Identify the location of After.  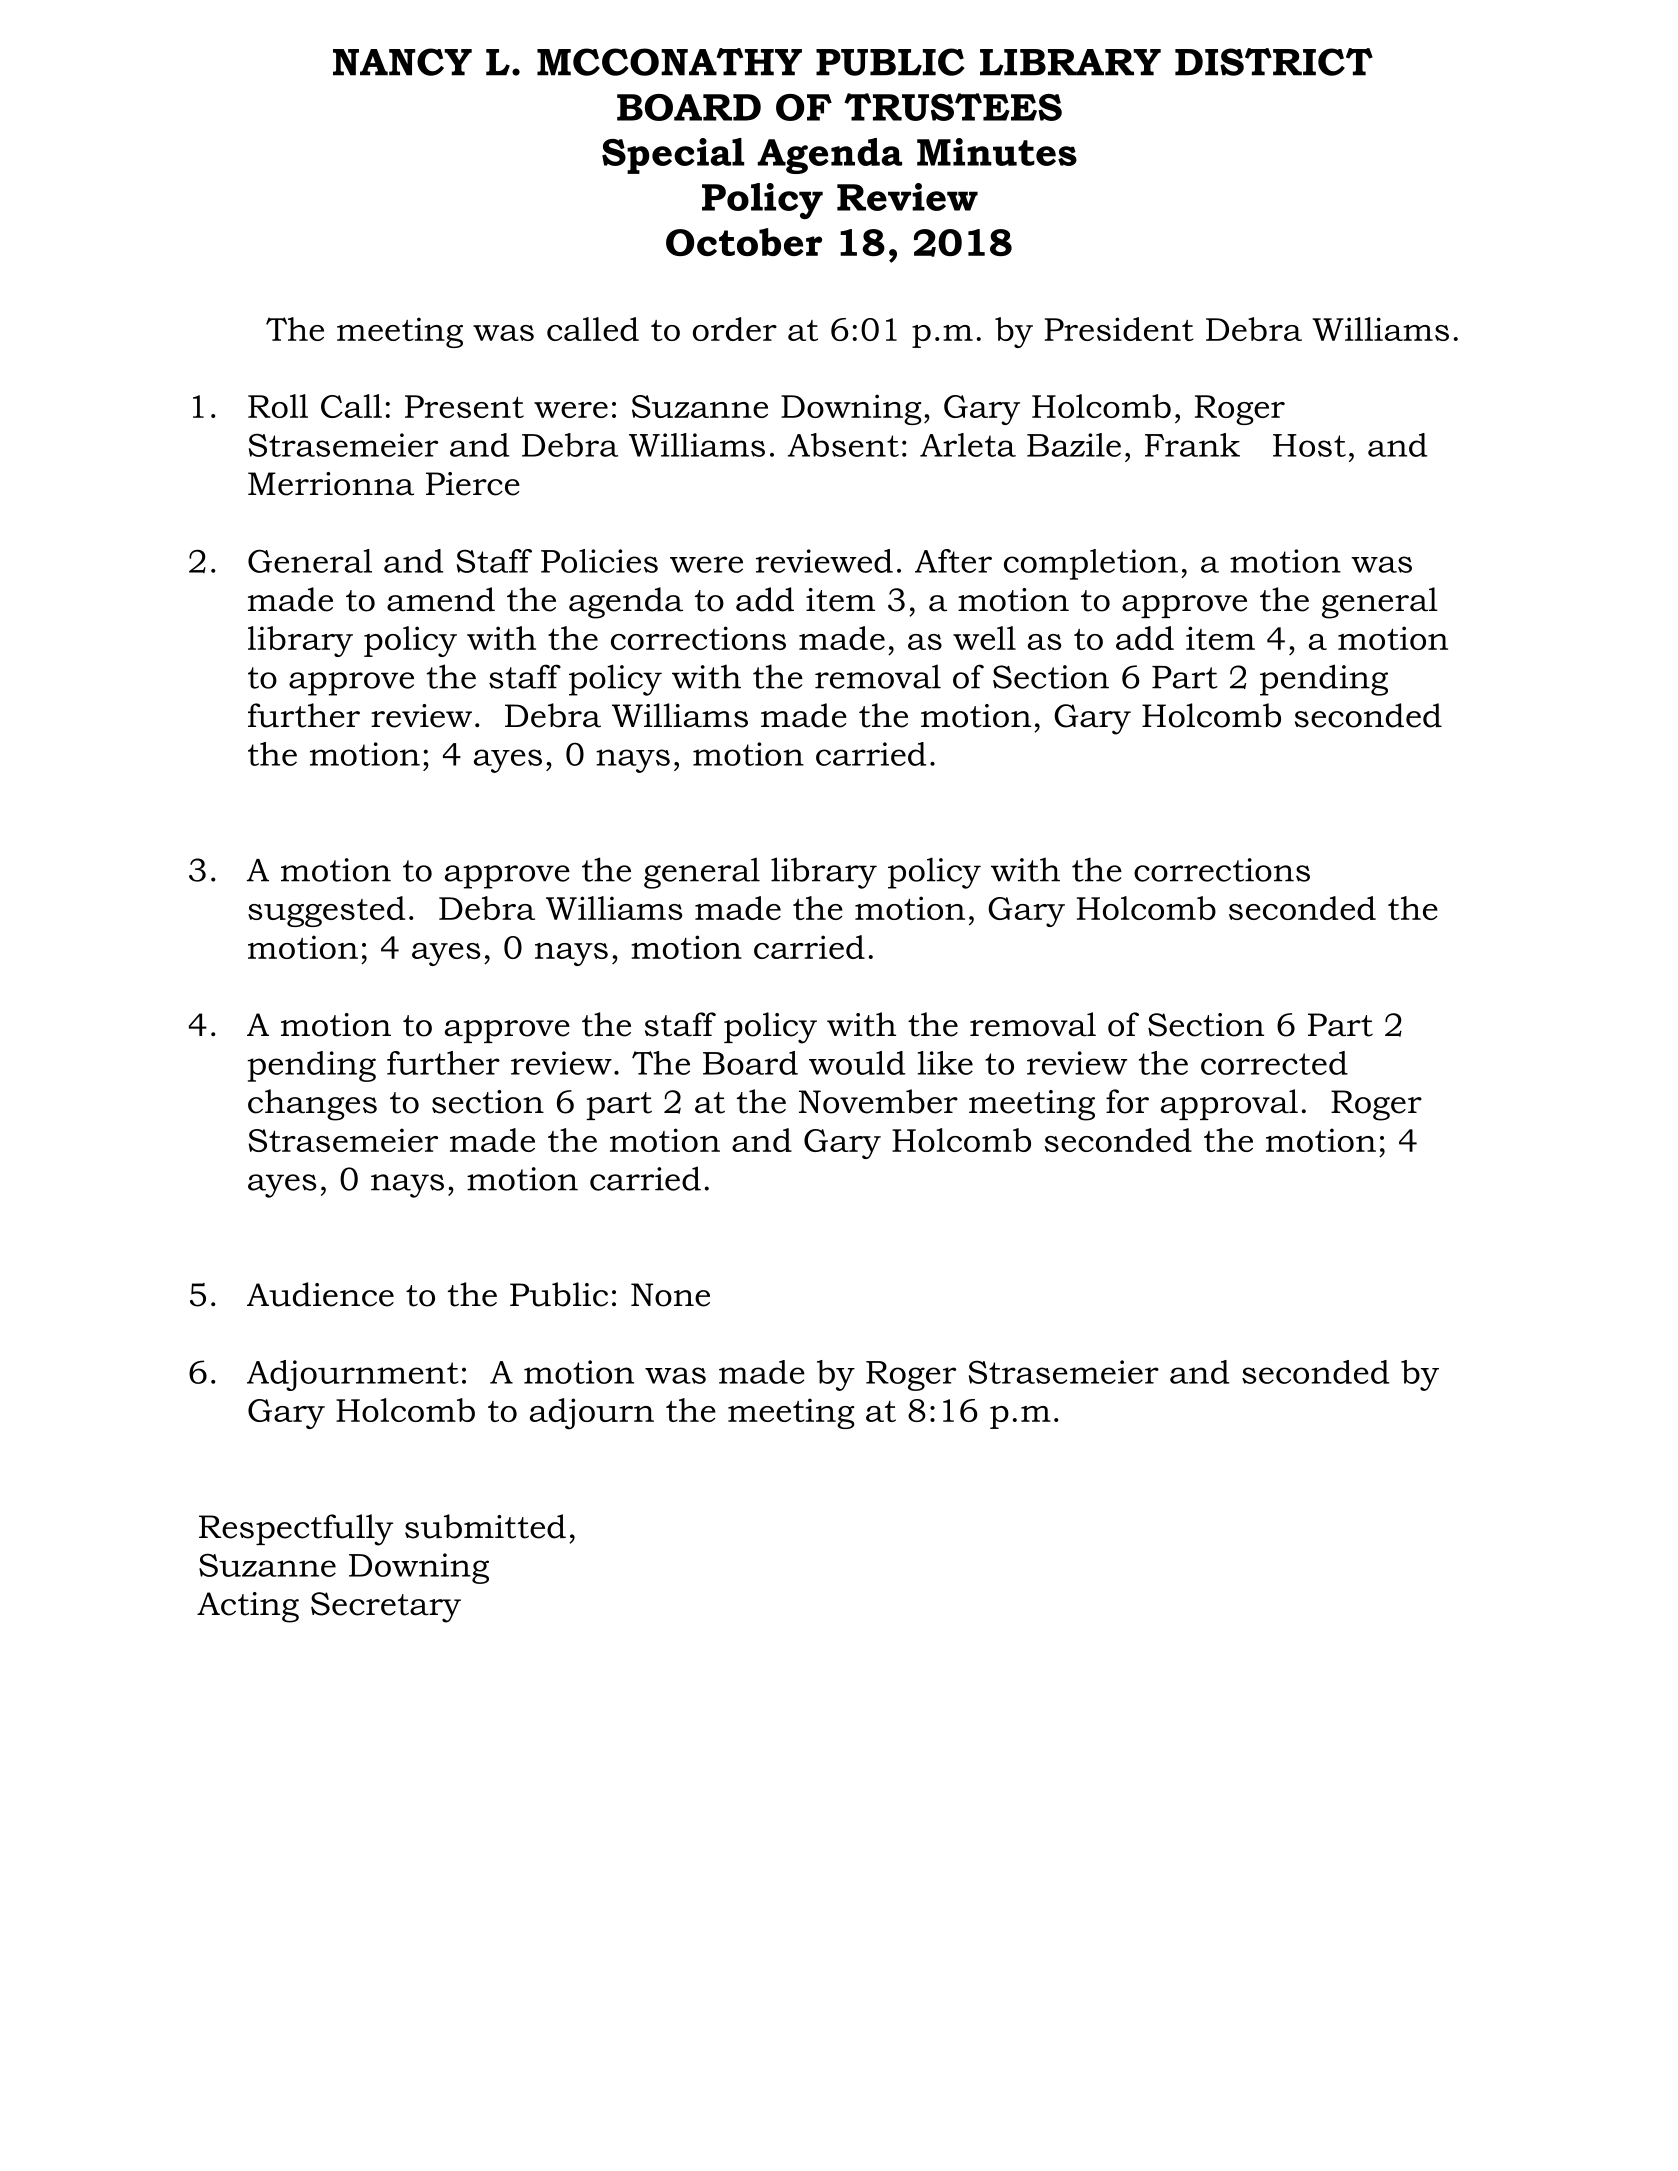
(953, 561).
